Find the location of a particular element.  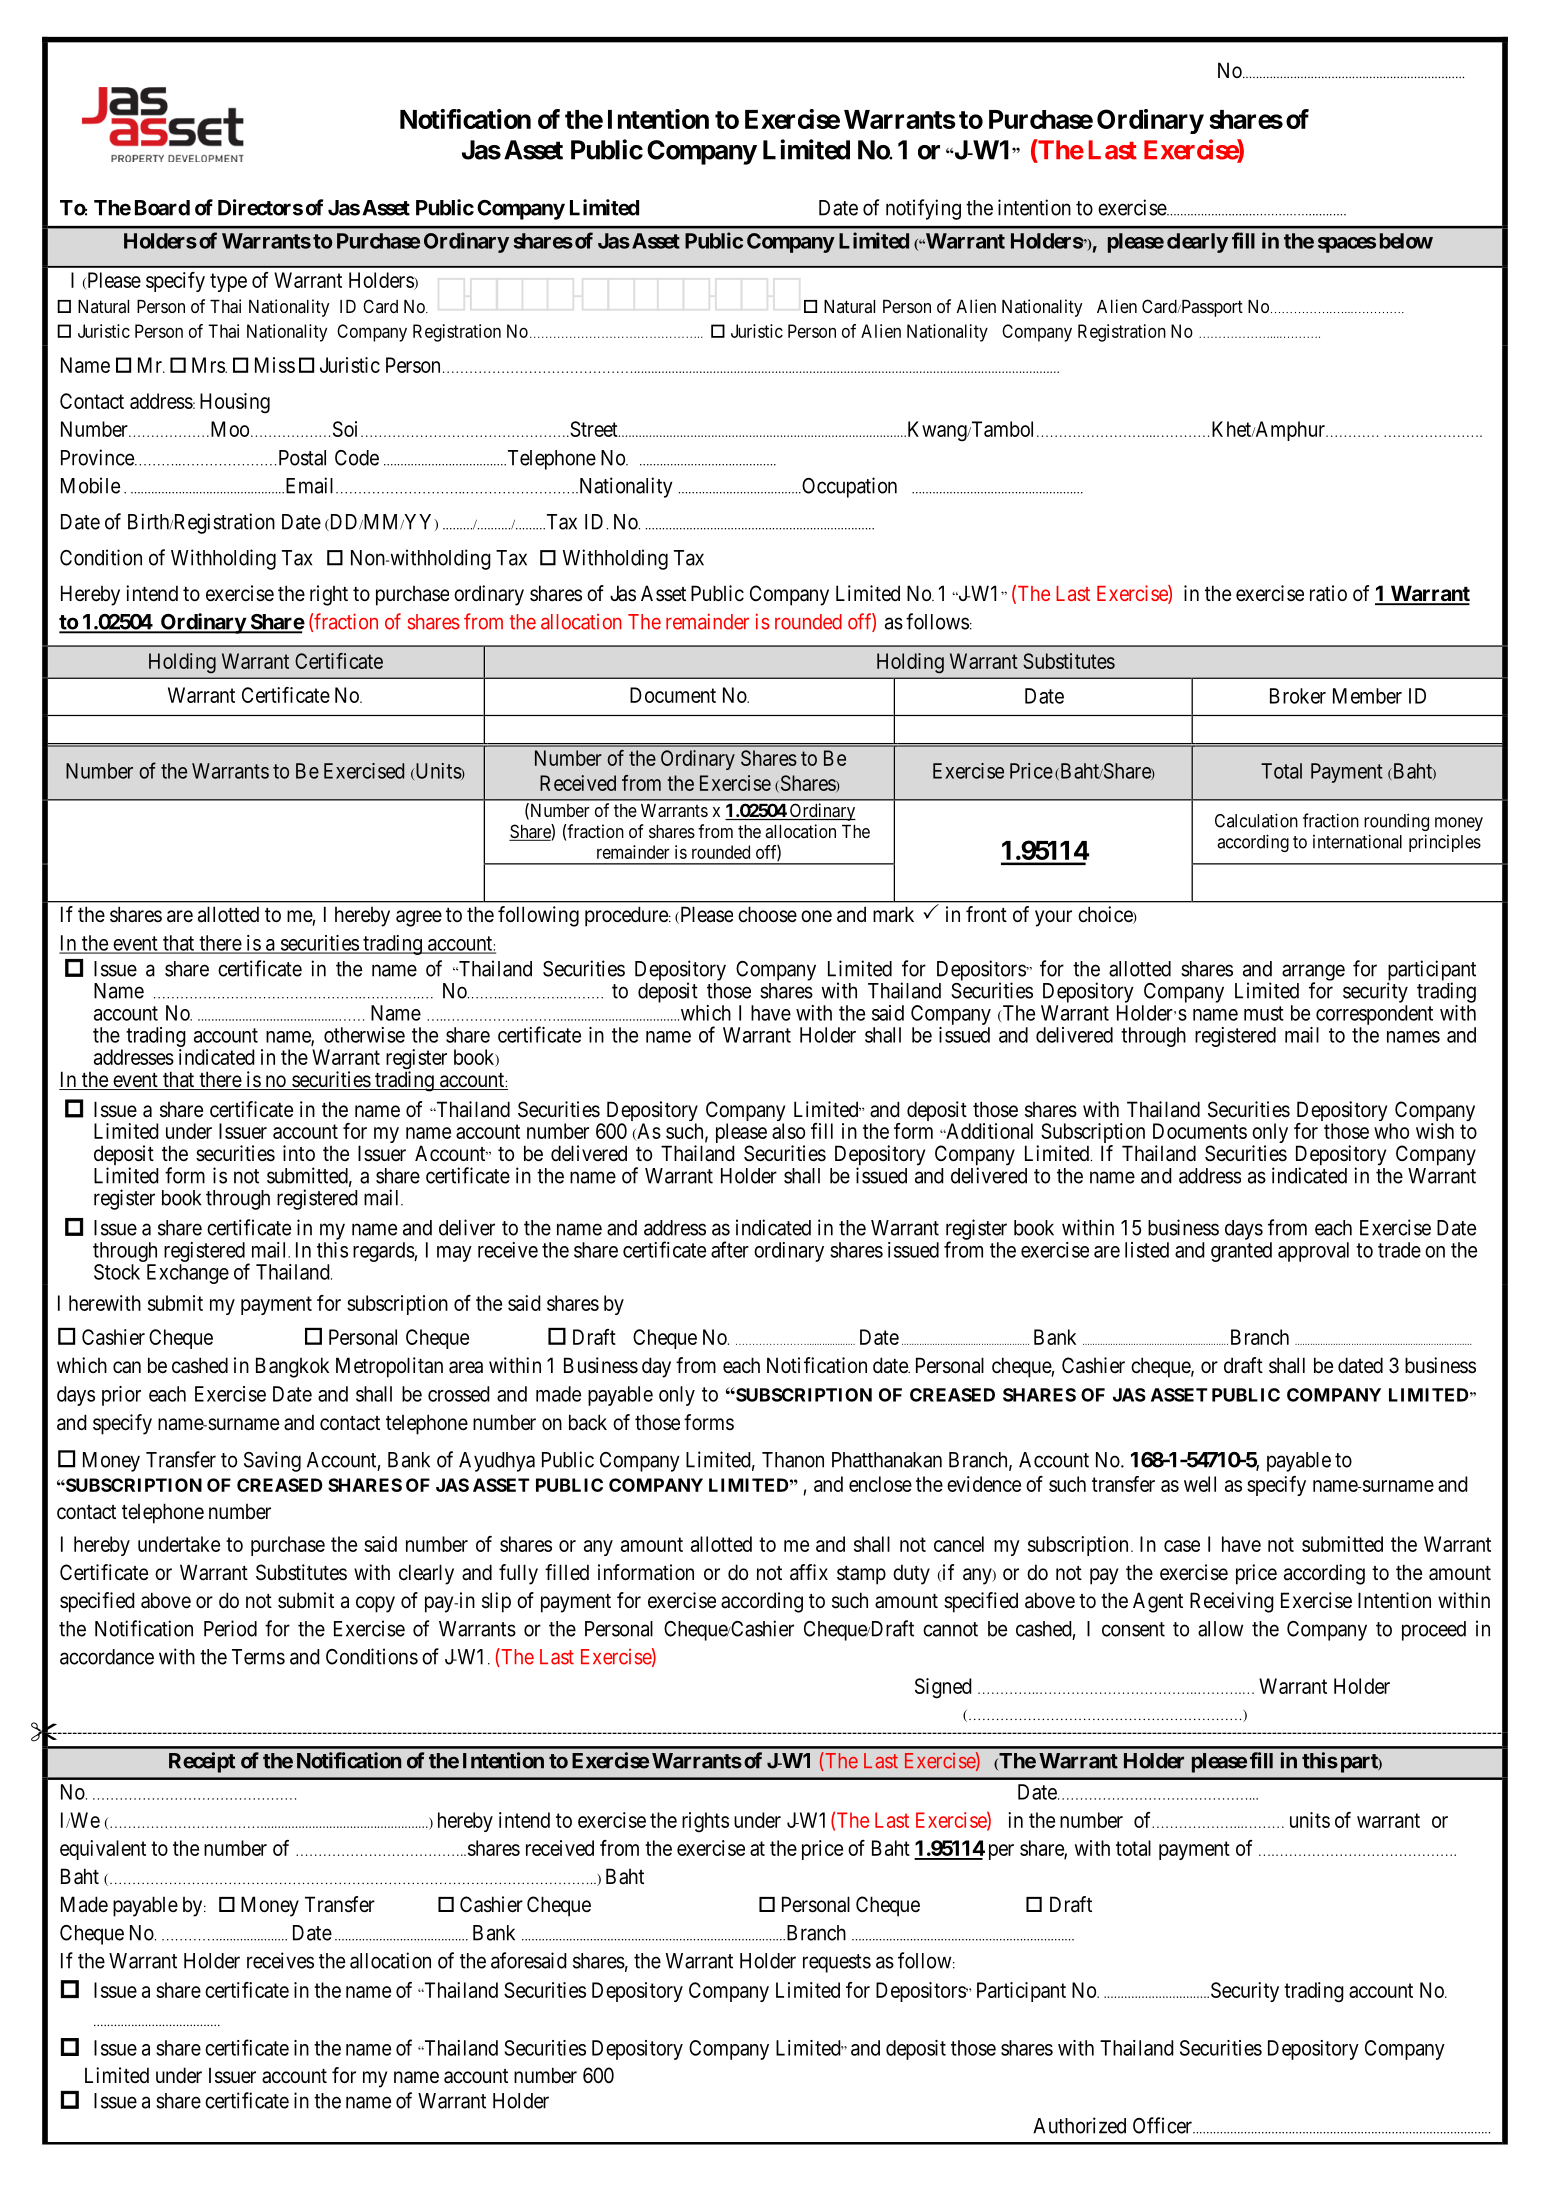

agree is located at coordinates (419, 918).
